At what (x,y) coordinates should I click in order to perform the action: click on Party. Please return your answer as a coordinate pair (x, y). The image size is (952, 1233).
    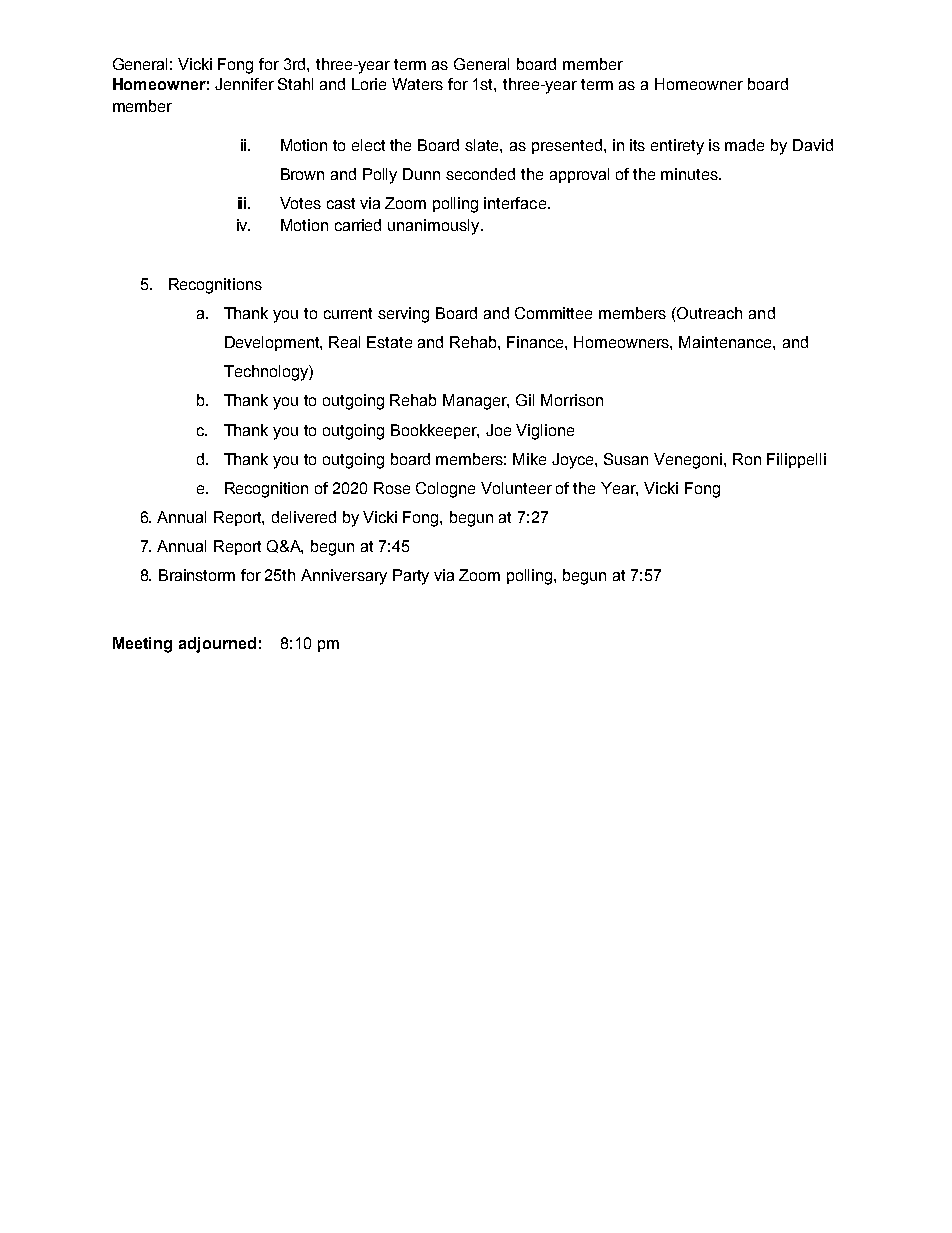
    Looking at the image, I should click on (411, 577).
